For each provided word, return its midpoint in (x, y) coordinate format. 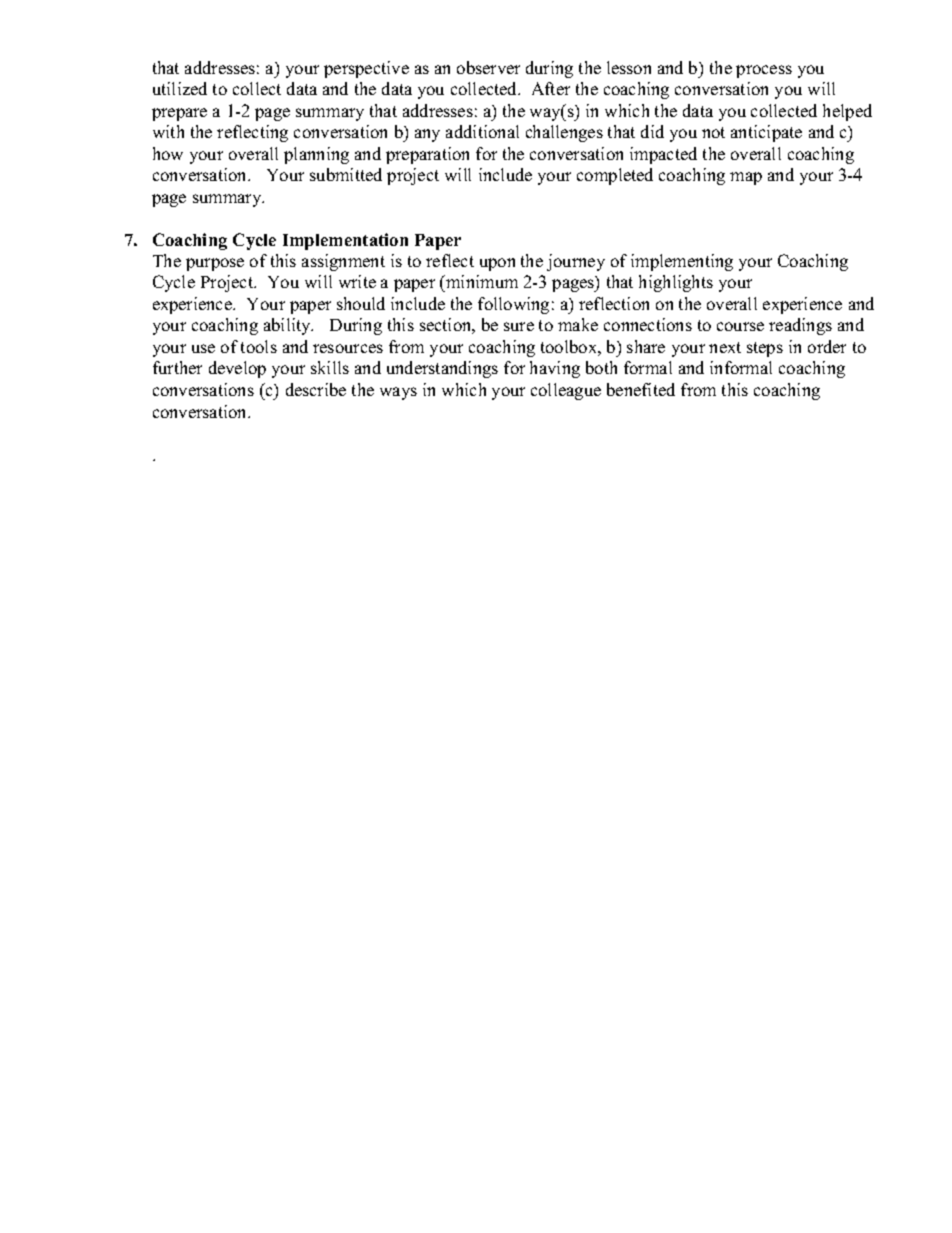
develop (237, 369)
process (764, 71)
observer (488, 67)
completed (615, 176)
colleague (566, 391)
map (746, 178)
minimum (481, 283)
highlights (676, 283)
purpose (215, 264)
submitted (346, 174)
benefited (641, 389)
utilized (180, 88)
